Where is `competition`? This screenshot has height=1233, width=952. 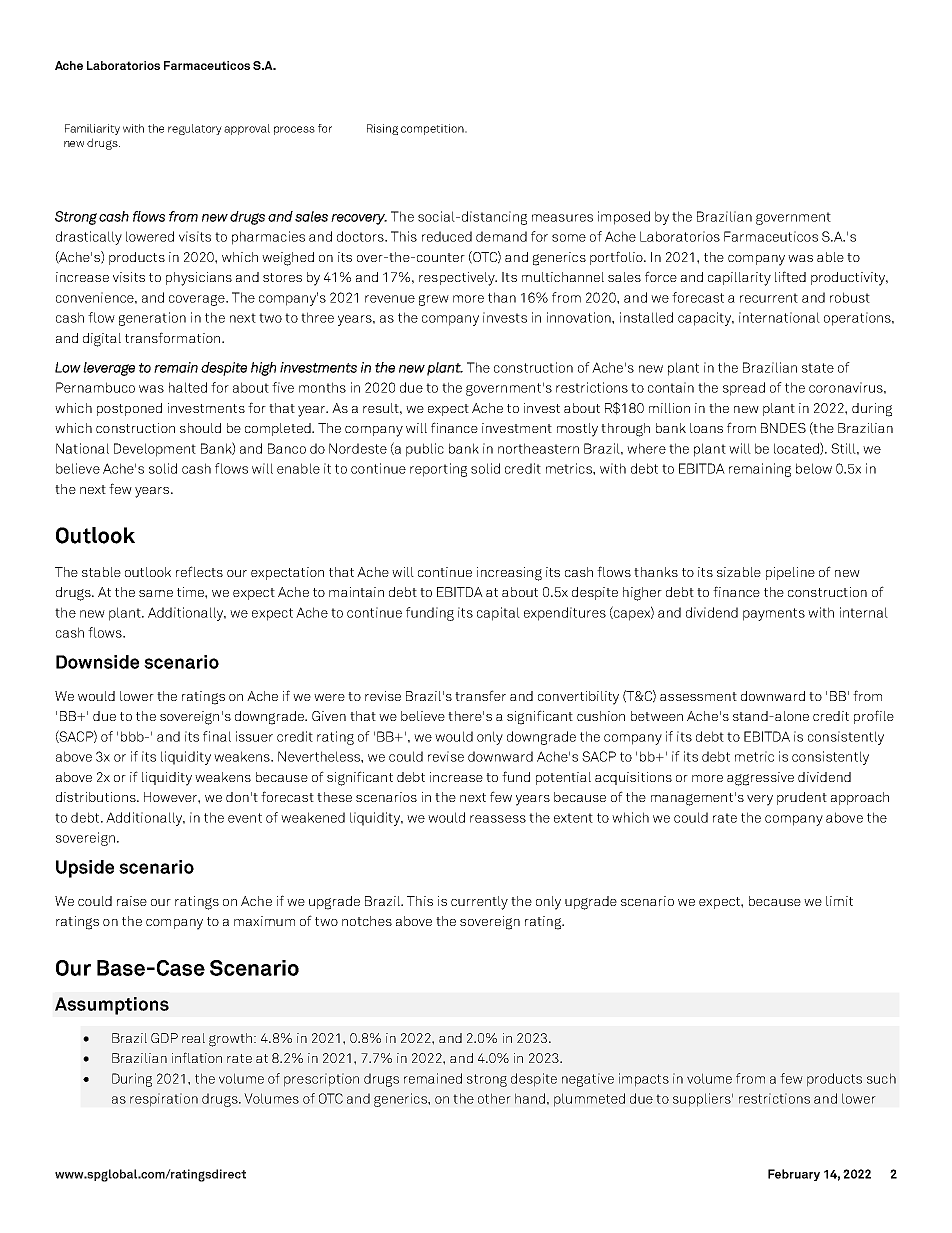 competition is located at coordinates (433, 129).
